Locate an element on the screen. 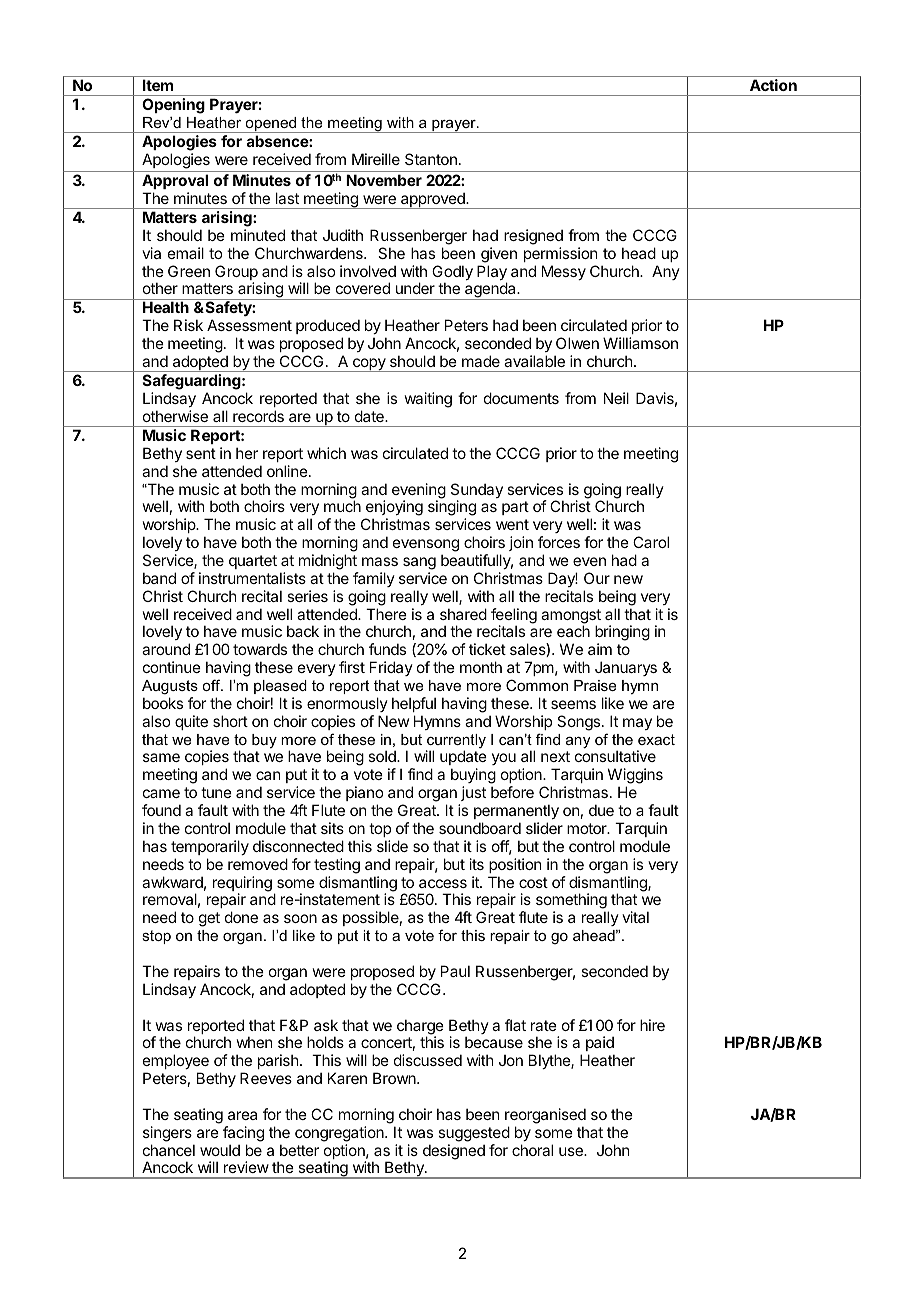 This screenshot has height=1308, width=924. tune is located at coordinates (216, 792).
